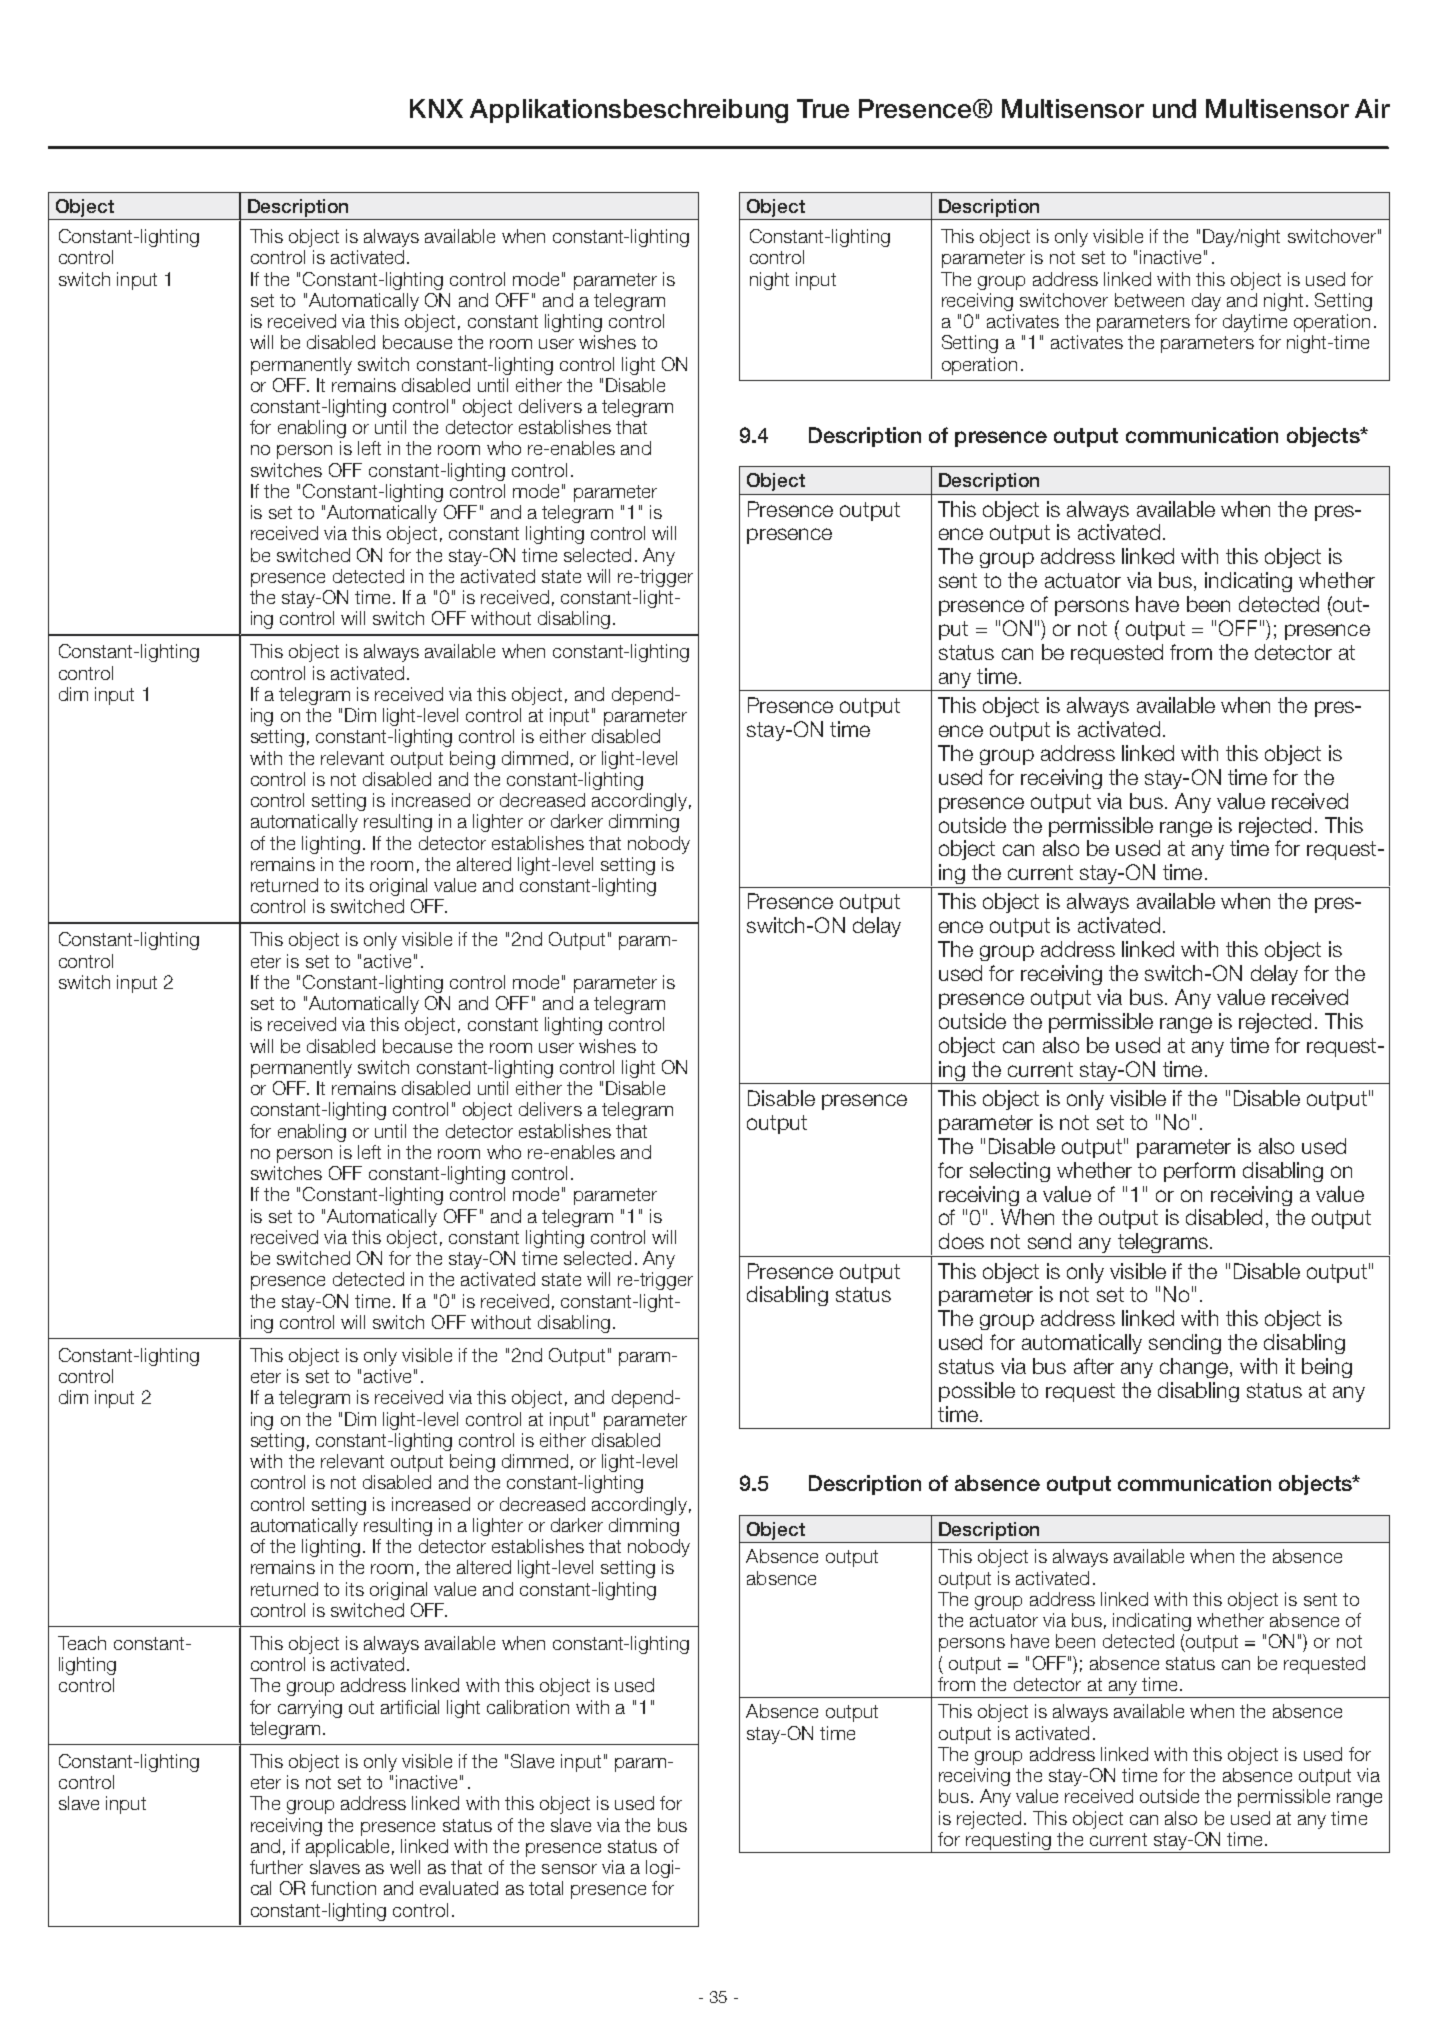 This page has height=2032, width=1437. Describe the element at coordinates (546, 1888) in the page. I see `total` at that location.
